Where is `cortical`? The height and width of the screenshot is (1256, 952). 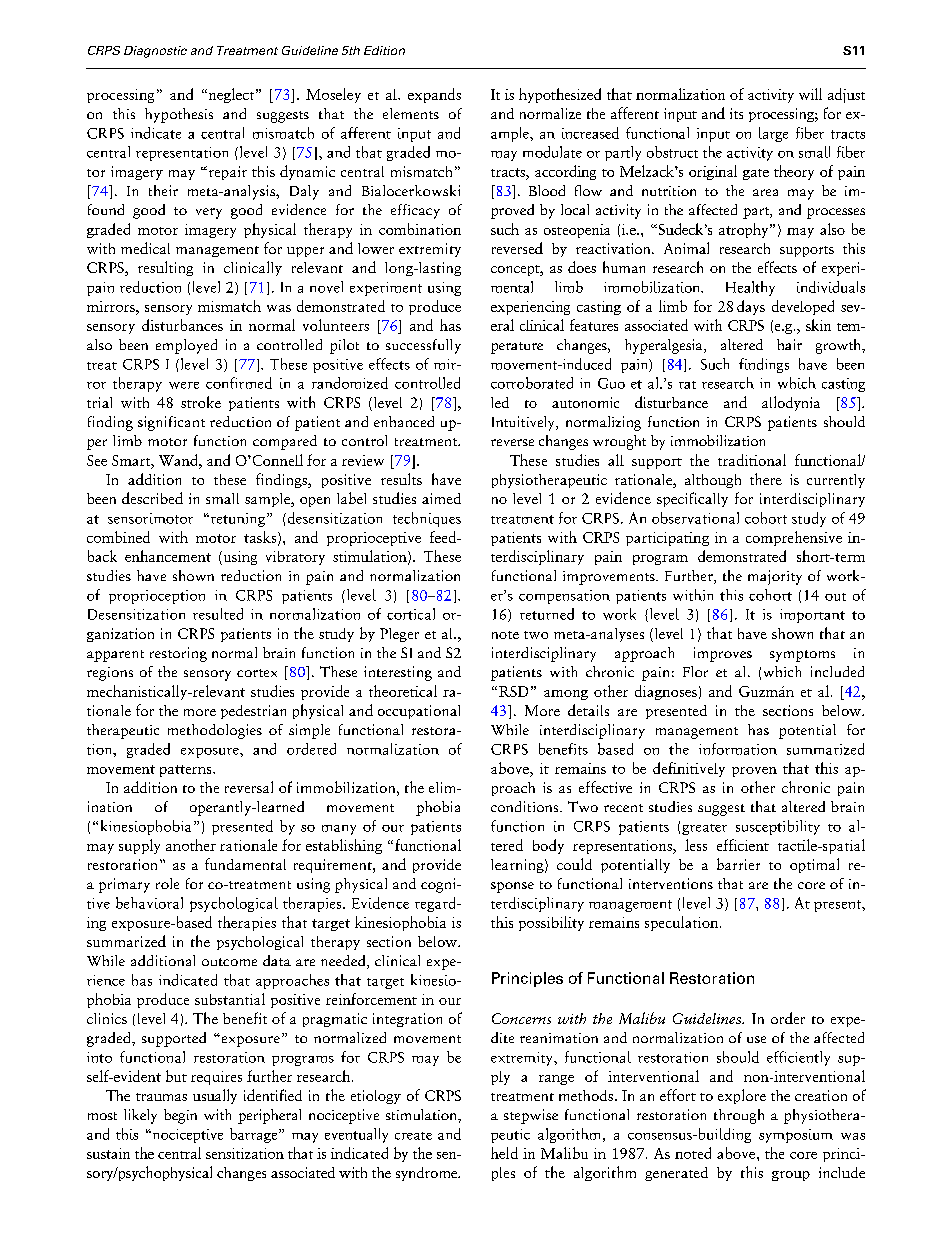
cortical is located at coordinates (411, 614).
